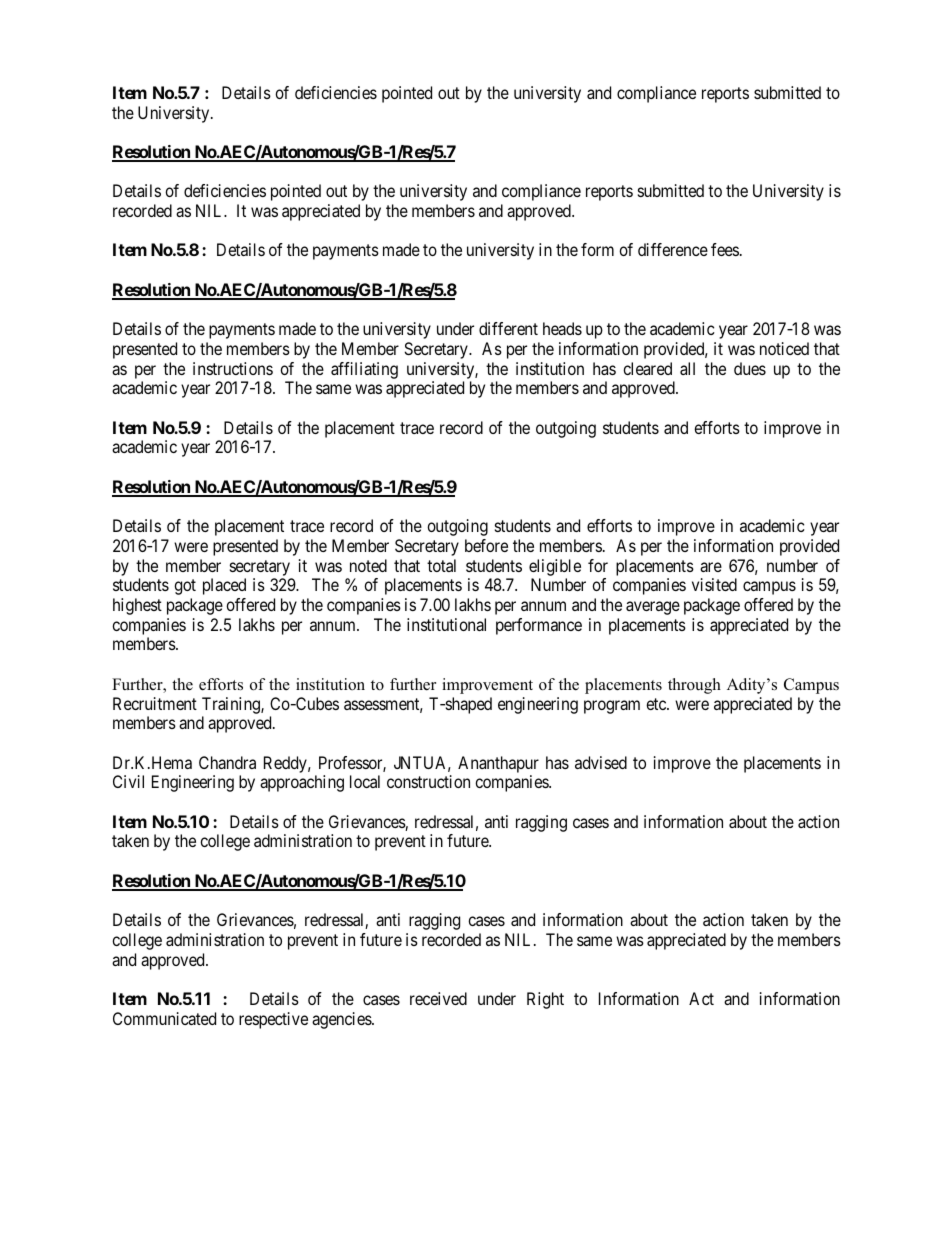 The width and height of the image is (952, 1233). What do you see at coordinates (233, 368) in the image?
I see `instructions` at bounding box center [233, 368].
